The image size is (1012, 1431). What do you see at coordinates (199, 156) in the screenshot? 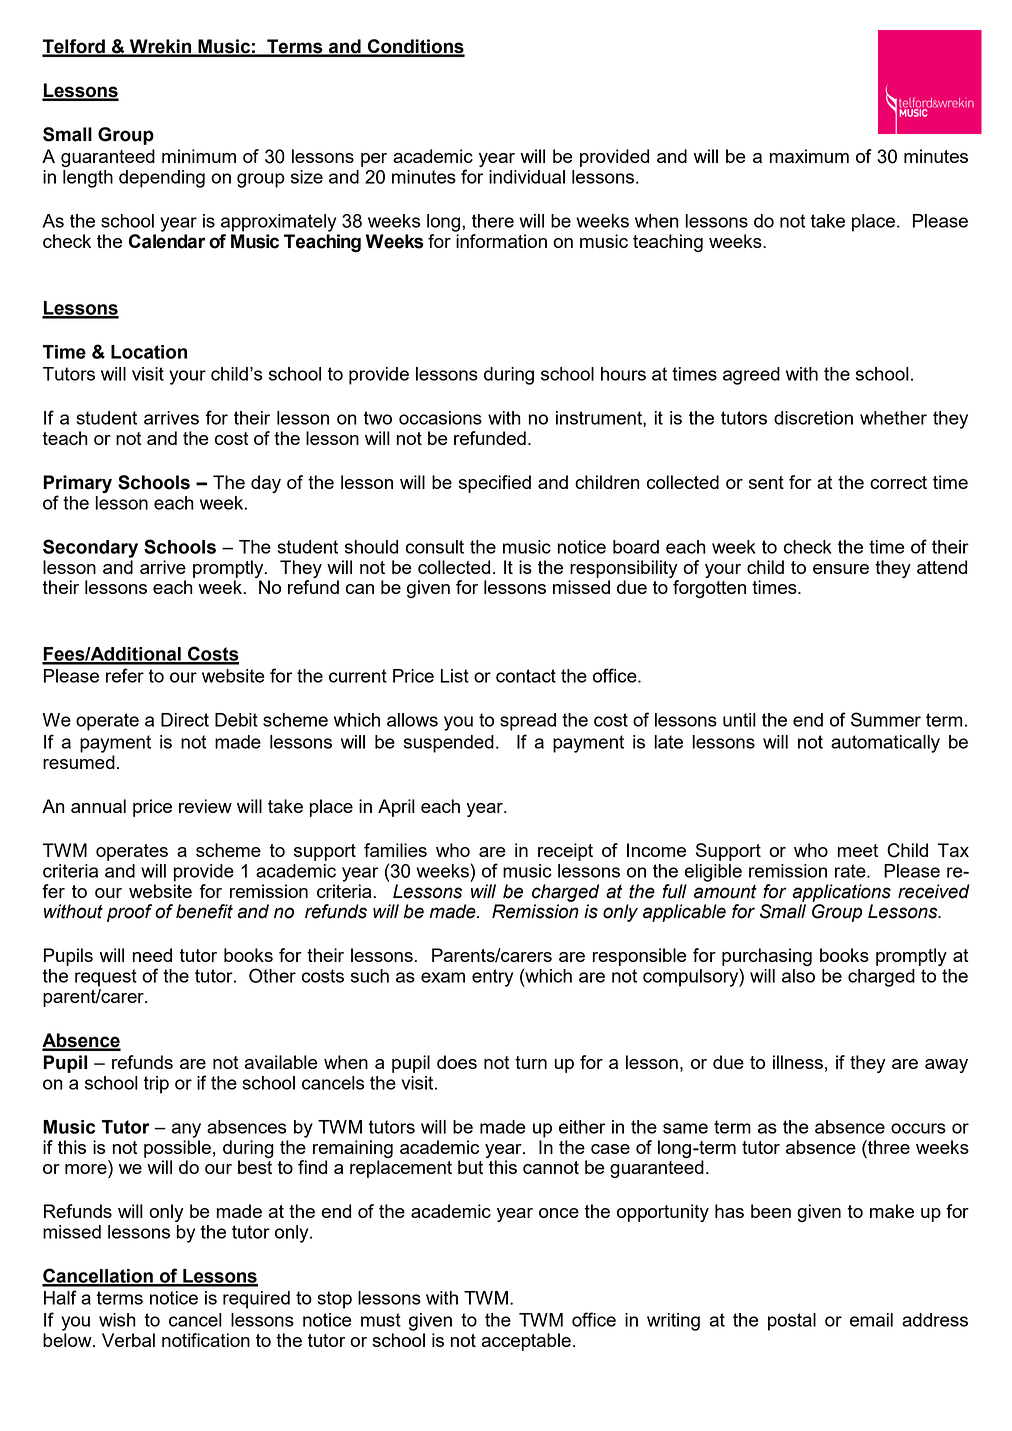
I see `minimum` at bounding box center [199, 156].
